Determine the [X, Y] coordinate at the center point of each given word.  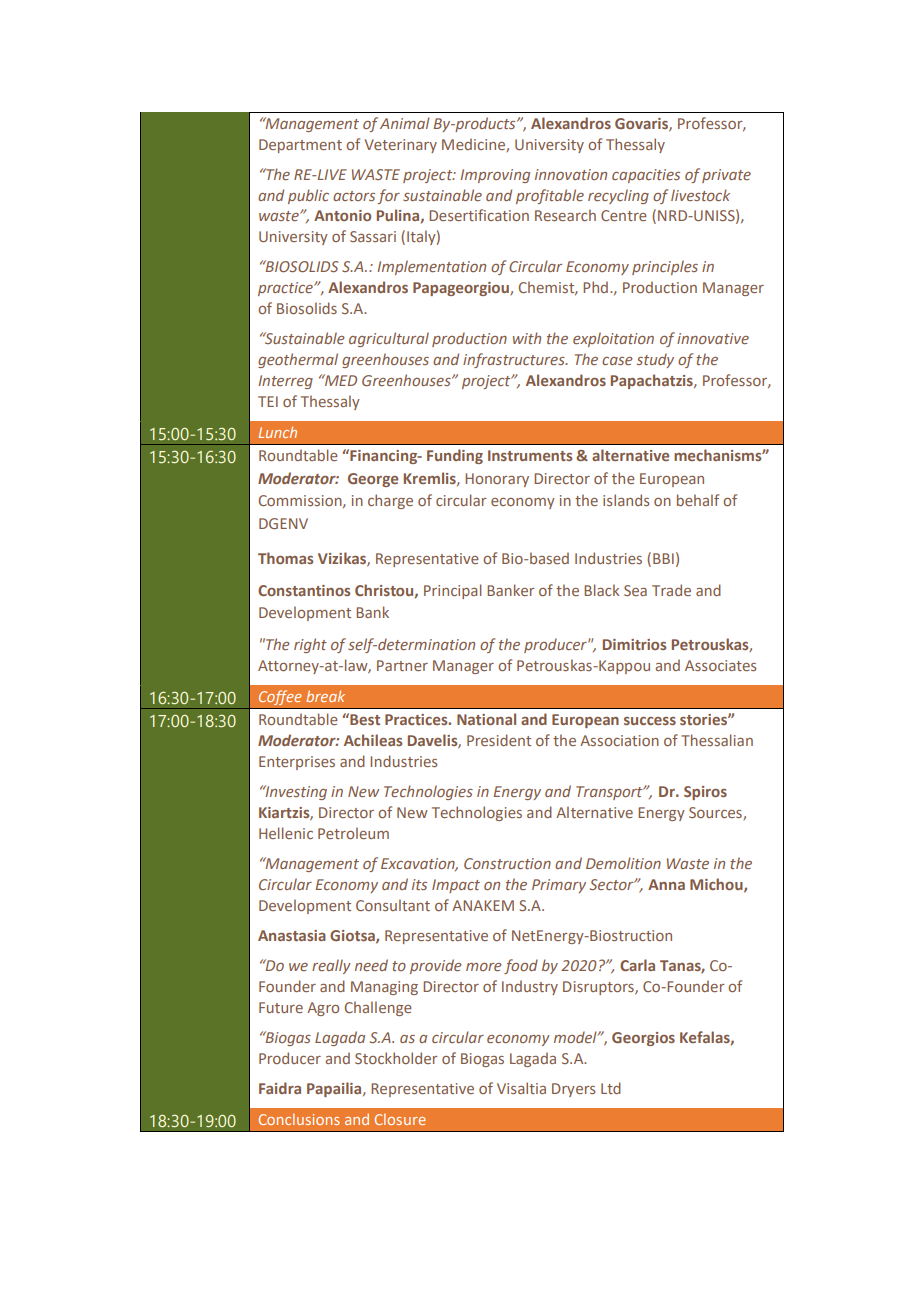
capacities [646, 176]
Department [300, 146]
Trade [671, 590]
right [310, 645]
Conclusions [299, 1119]
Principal [453, 591]
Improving [495, 176]
